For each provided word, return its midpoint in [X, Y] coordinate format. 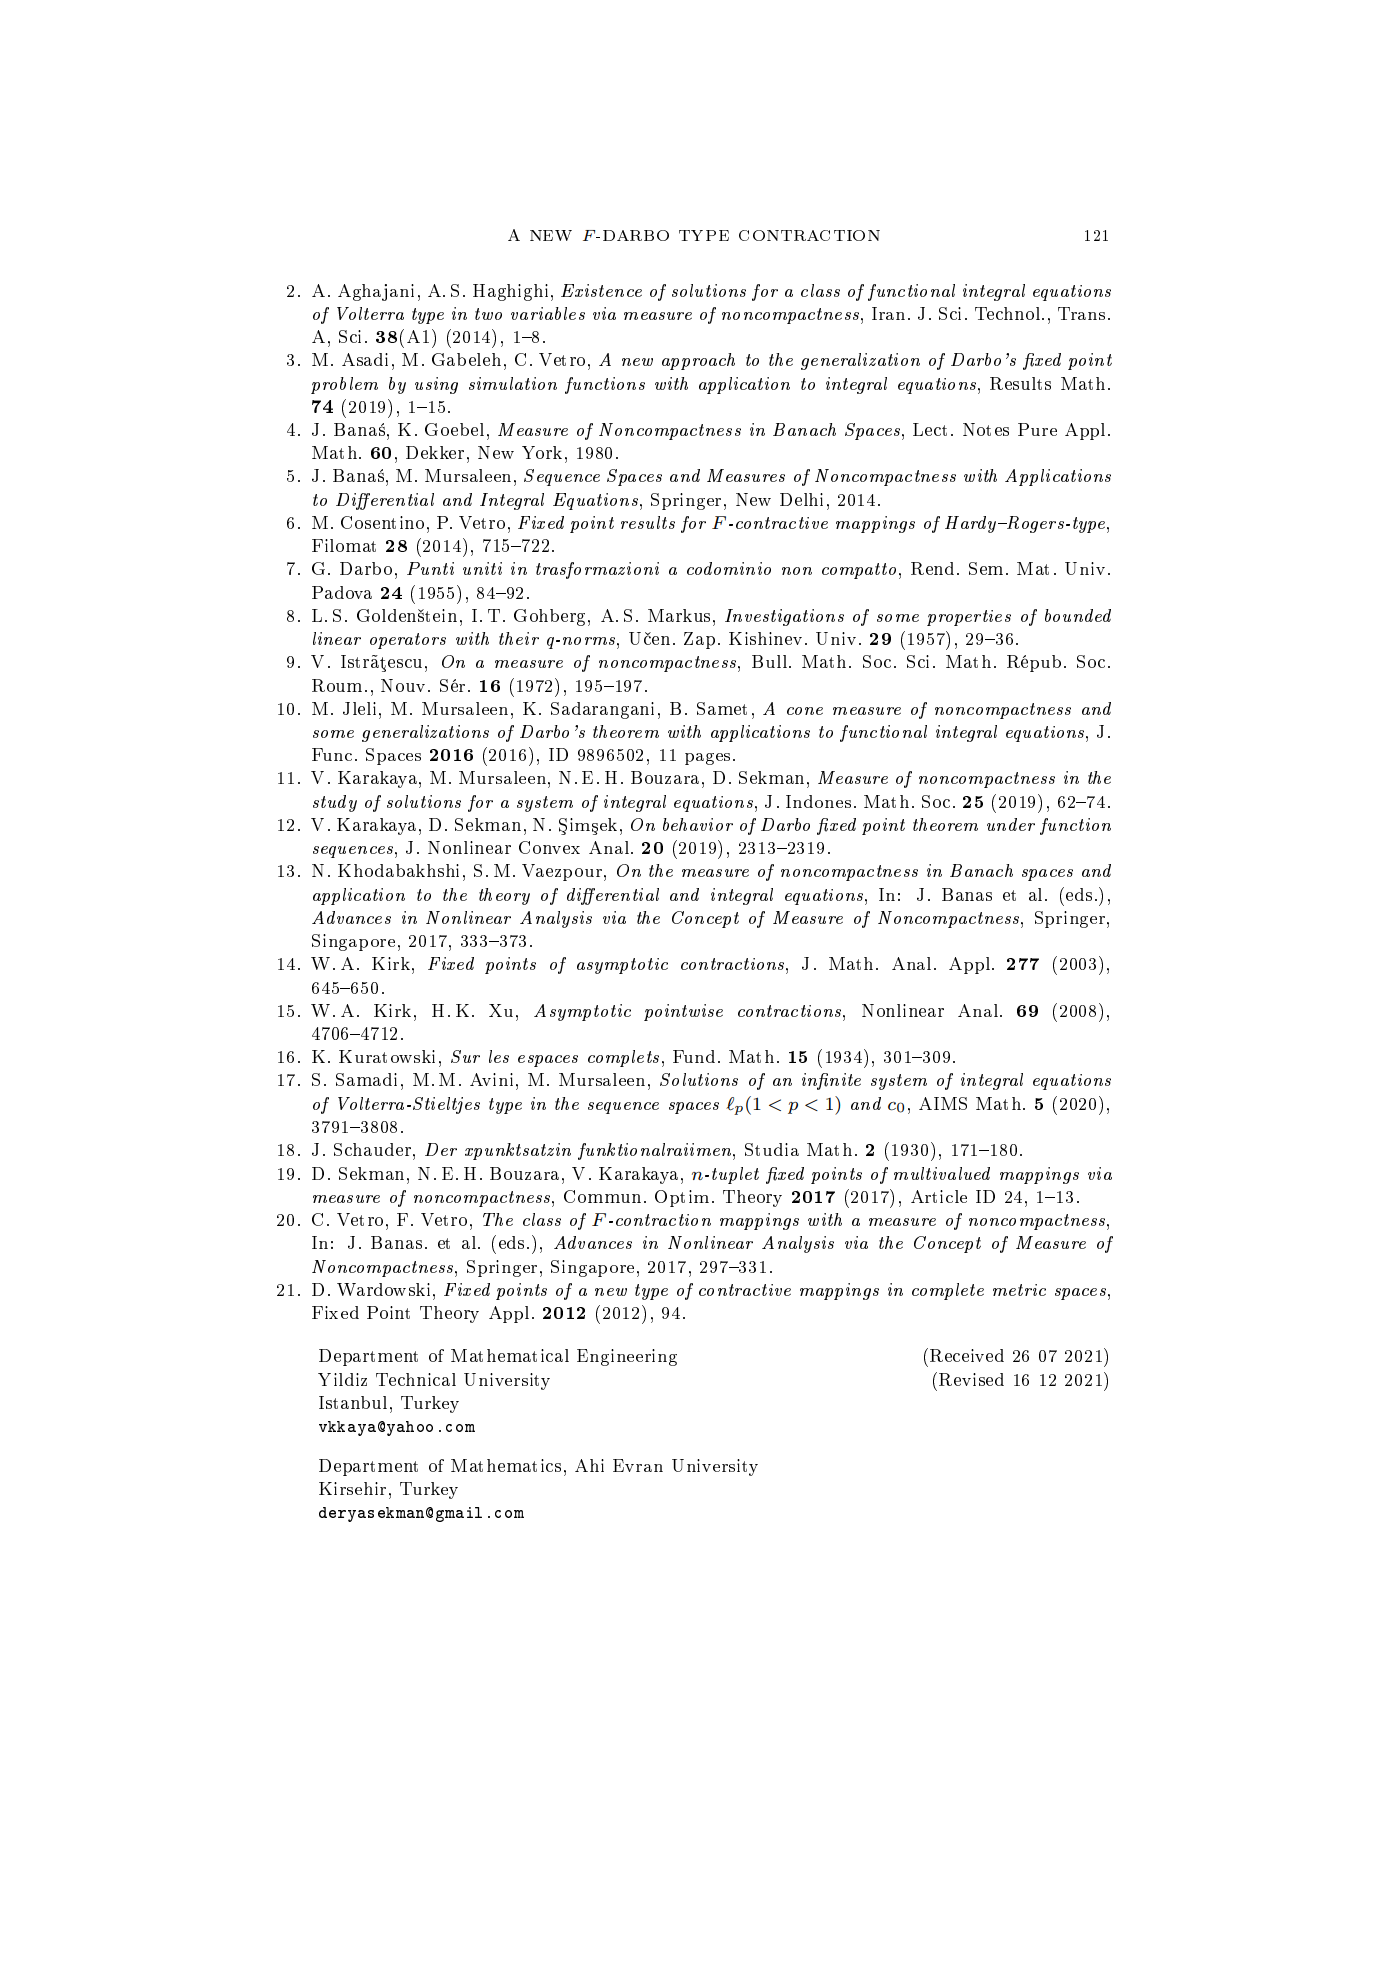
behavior [698, 824]
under [1011, 824]
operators [408, 641]
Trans [1081, 313]
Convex [549, 847]
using [436, 385]
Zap [699, 640]
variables [548, 313]
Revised [971, 1379]
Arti [927, 1196]
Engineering [627, 1357]
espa [535, 1061]
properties [969, 618]
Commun [602, 1196]
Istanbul [353, 1402]
